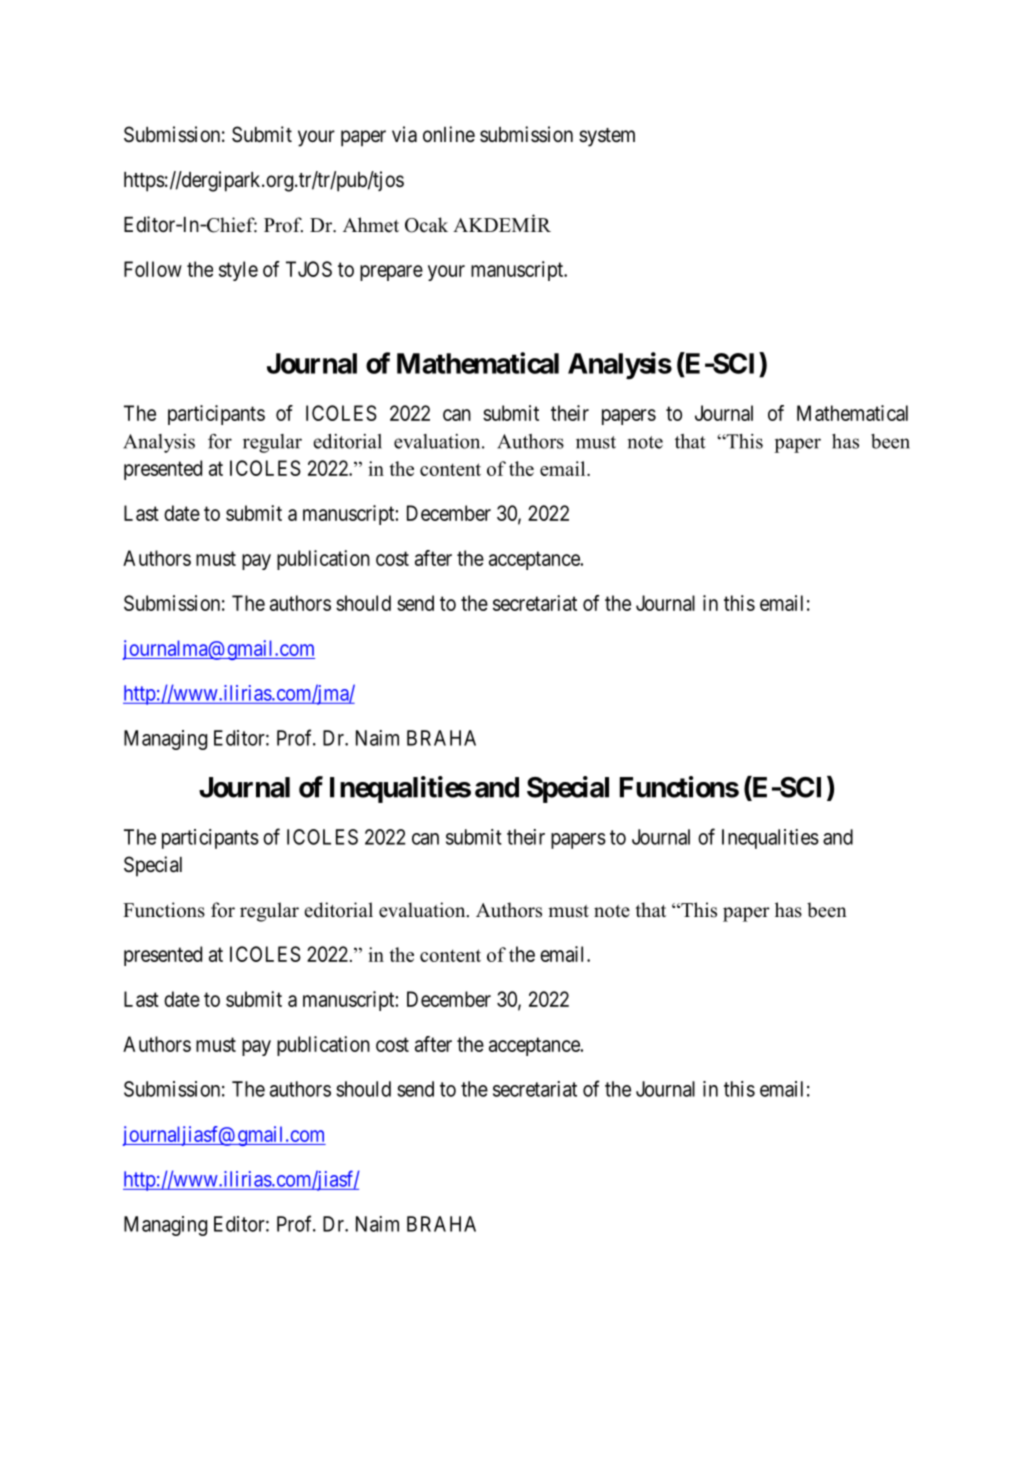  I want to click on prepare, so click(391, 273).
